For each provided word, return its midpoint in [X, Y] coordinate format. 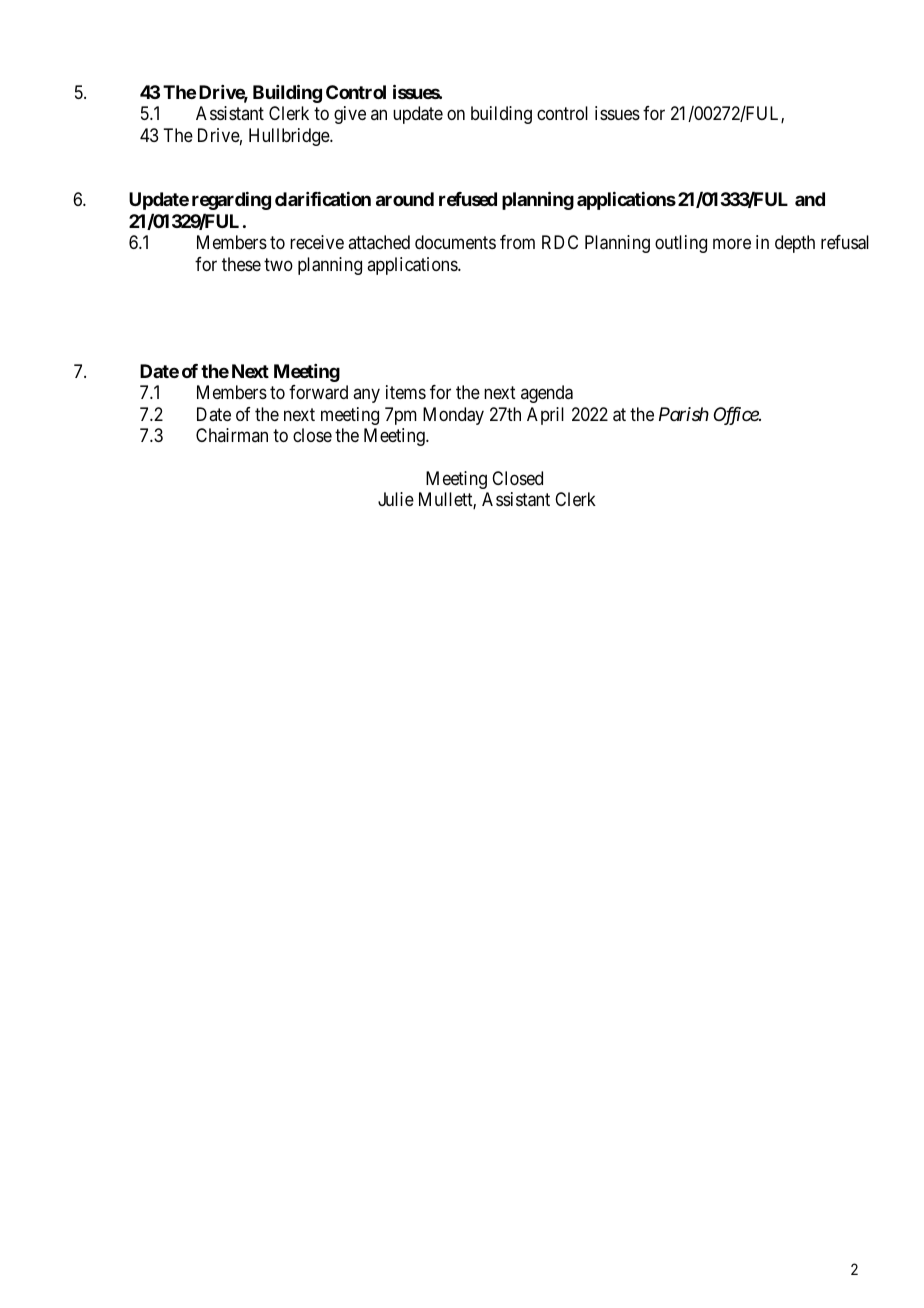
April [545, 416]
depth [795, 244]
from [517, 242]
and [810, 199]
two [278, 264]
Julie [396, 499]
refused [468, 199]
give [350, 115]
